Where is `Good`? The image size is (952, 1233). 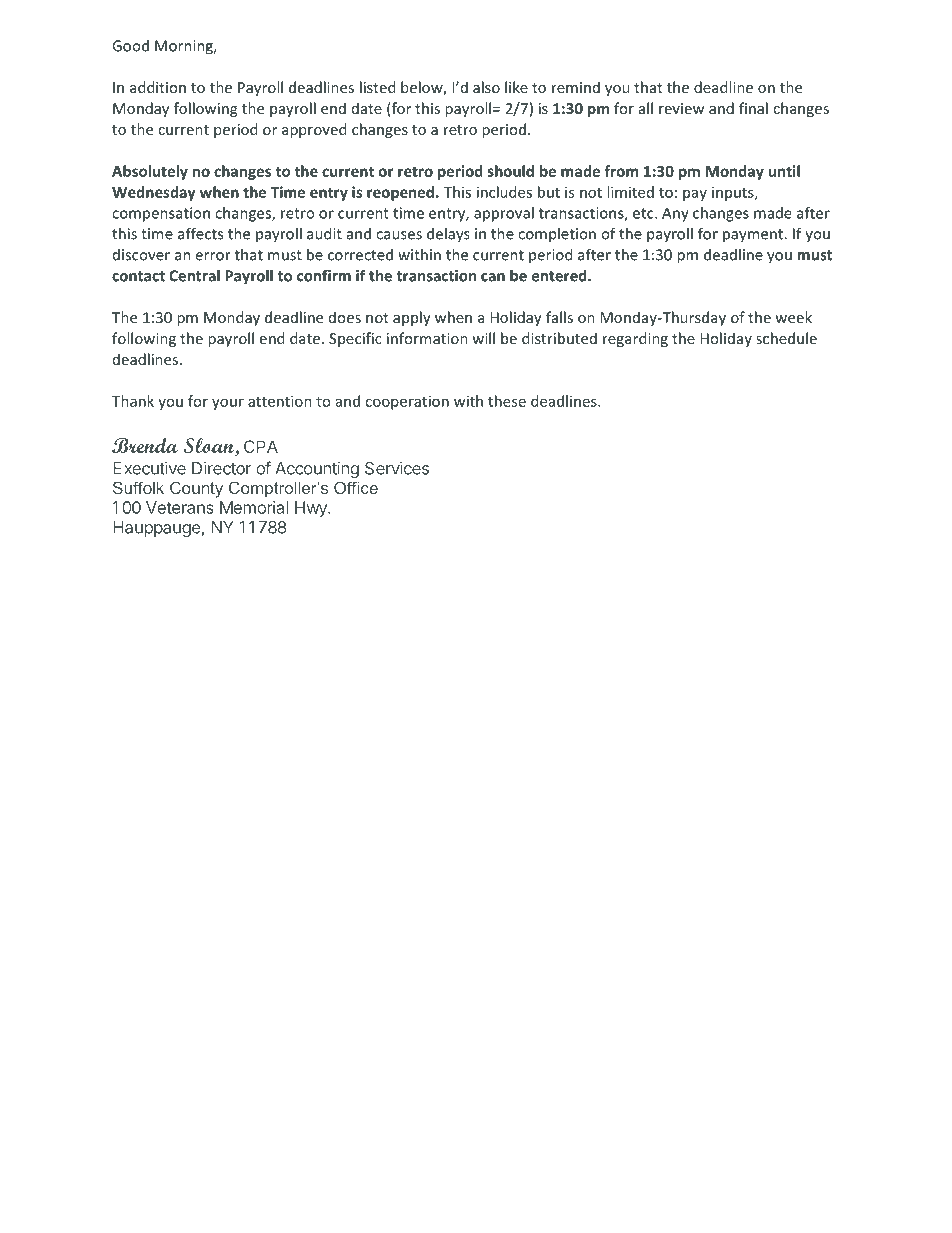
Good is located at coordinates (130, 45).
